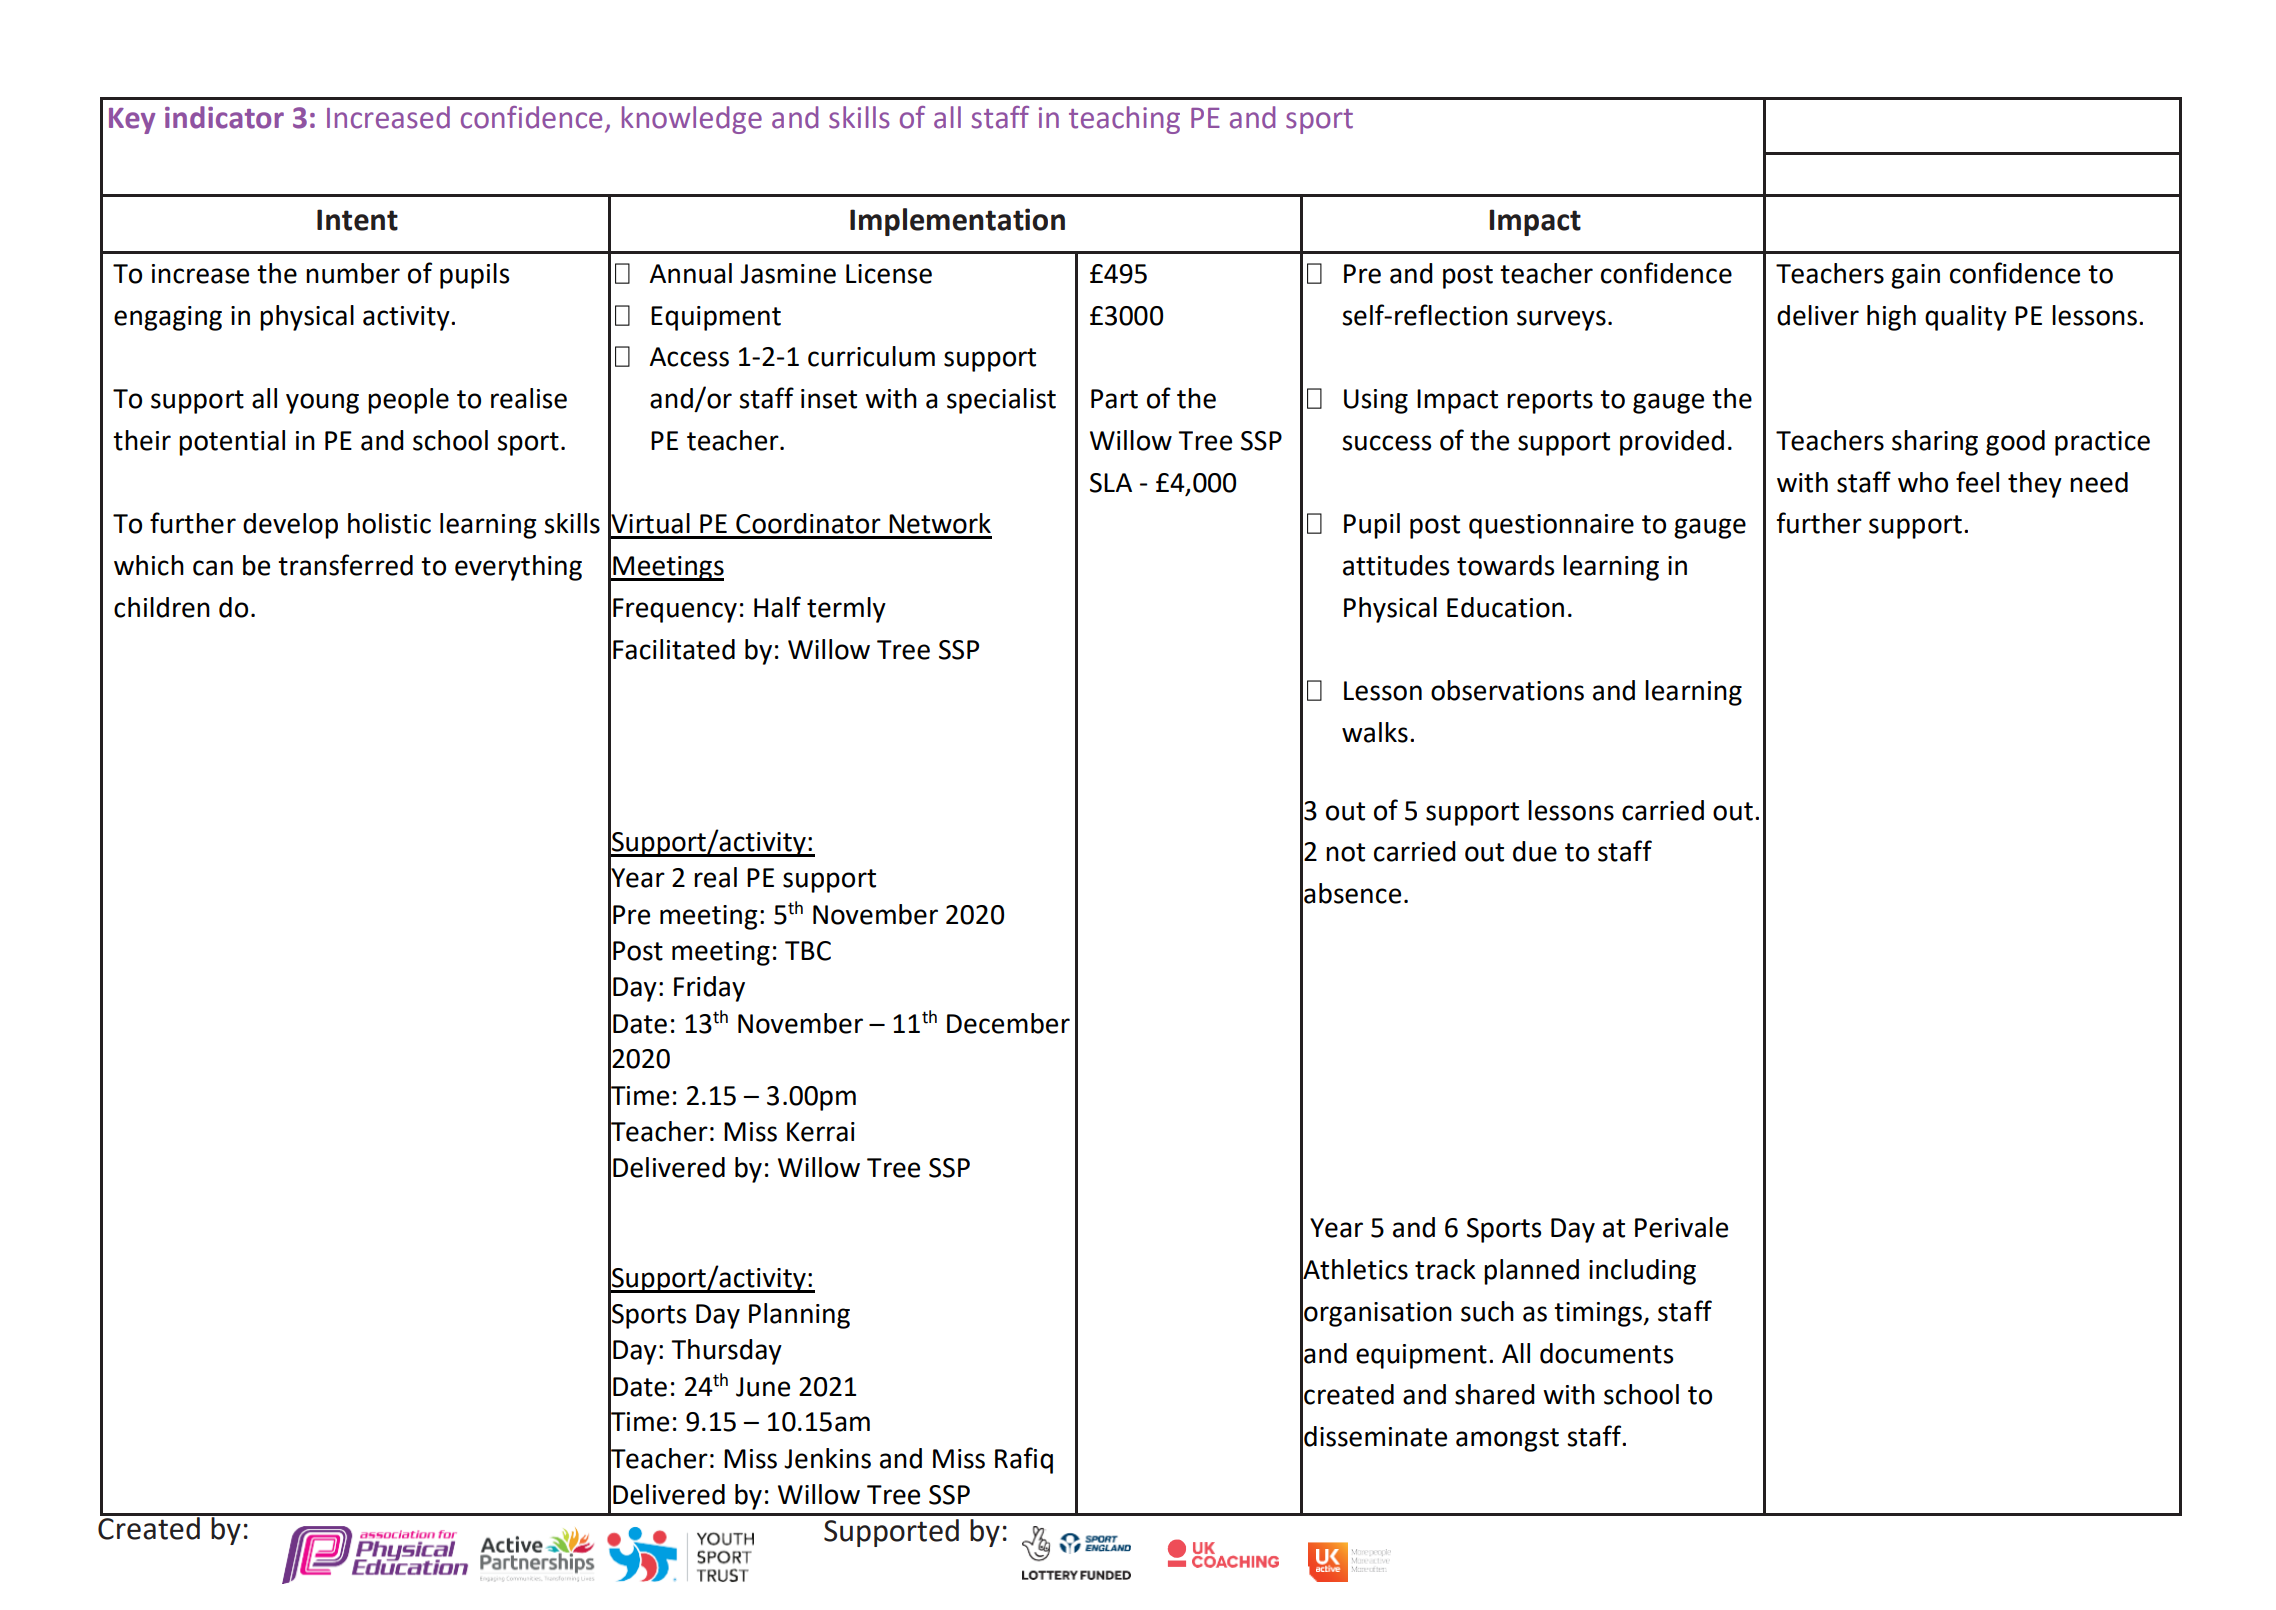 The height and width of the screenshot is (1610, 2276). I want to click on teaching, so click(1124, 120).
